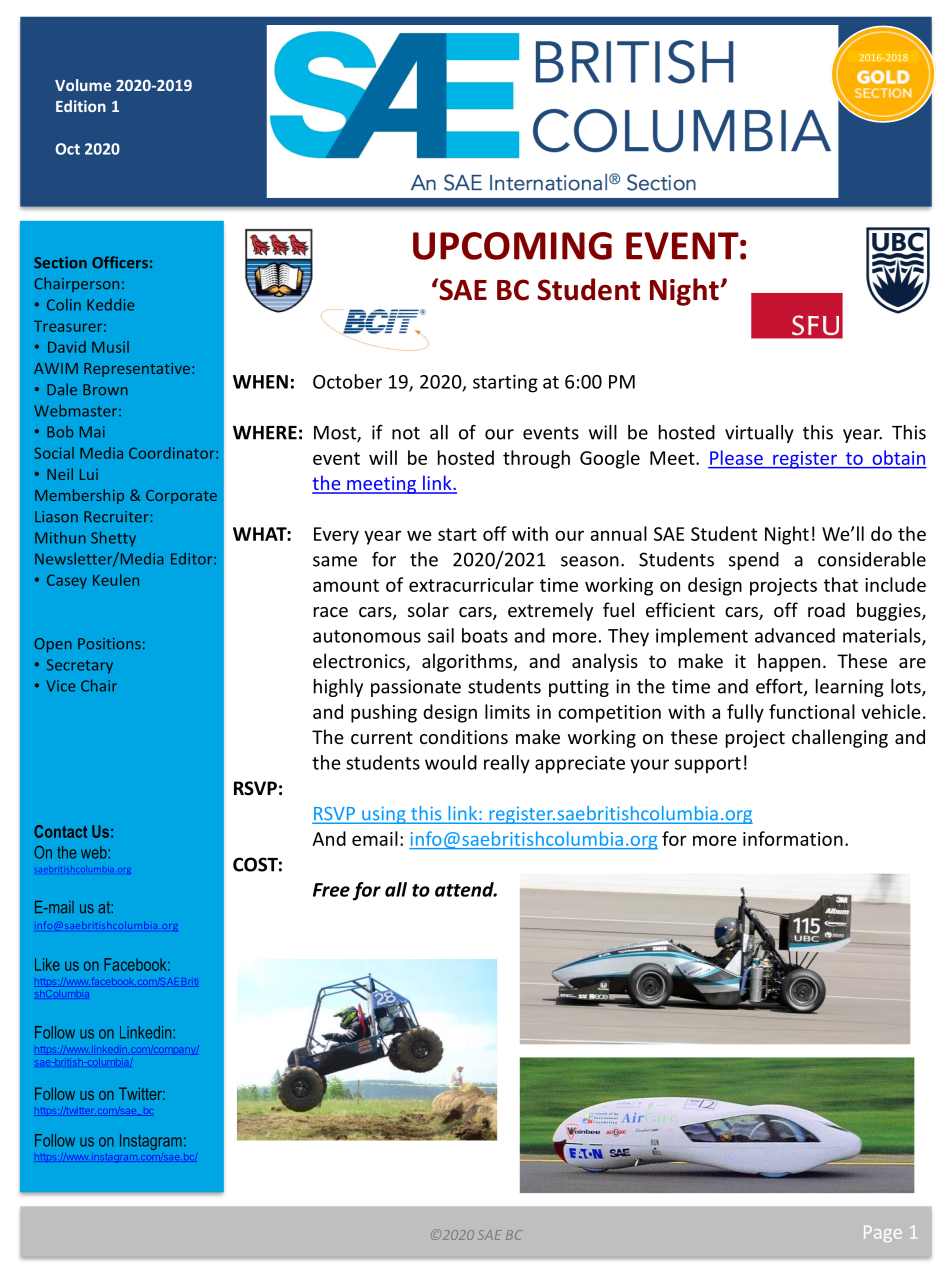 This page has height=1270, width=952. What do you see at coordinates (512, 246) in the page?
I see `UPCOMING` at bounding box center [512, 246].
